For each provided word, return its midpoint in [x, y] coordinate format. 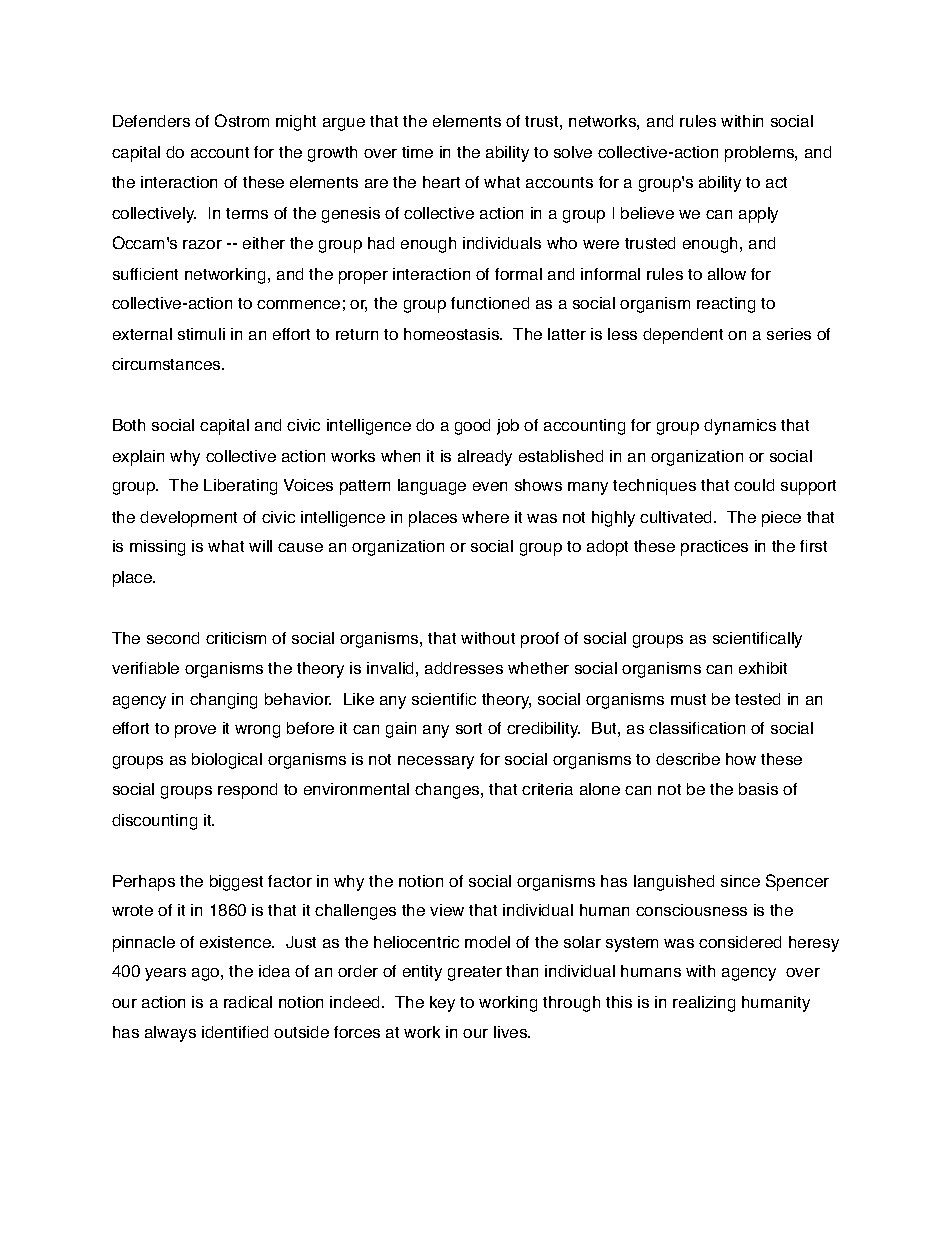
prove [195, 731]
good [472, 427]
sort [469, 728]
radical [248, 1002]
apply [758, 215]
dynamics [740, 427]
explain [138, 458]
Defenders [151, 121]
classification [697, 728]
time [417, 152]
